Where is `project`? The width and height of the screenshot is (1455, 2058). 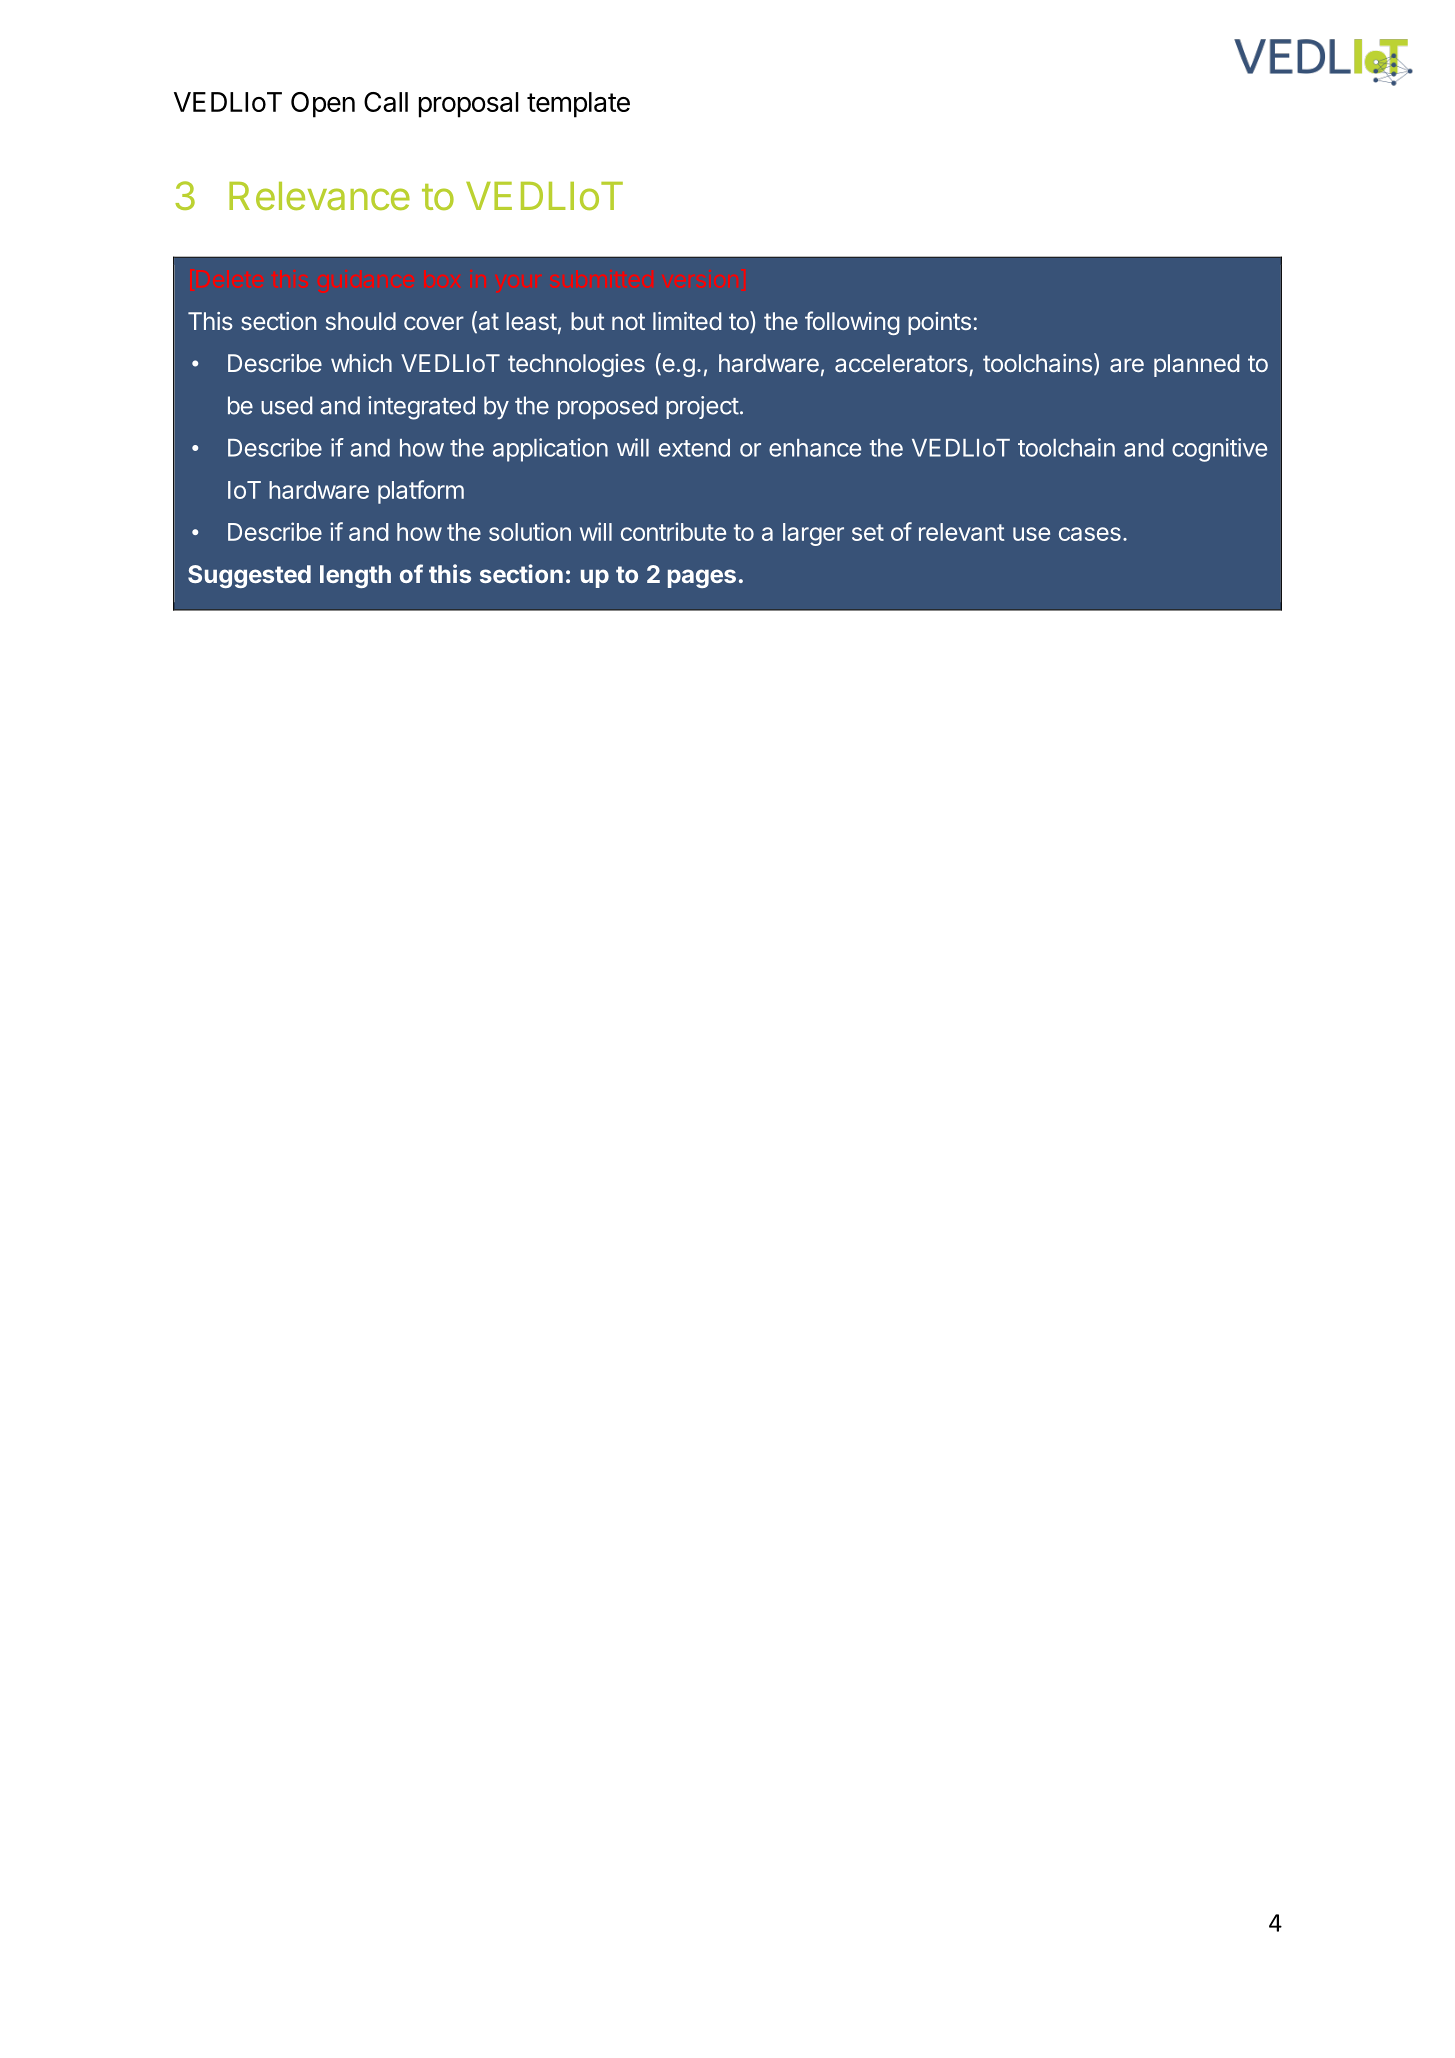 project is located at coordinates (702, 407).
